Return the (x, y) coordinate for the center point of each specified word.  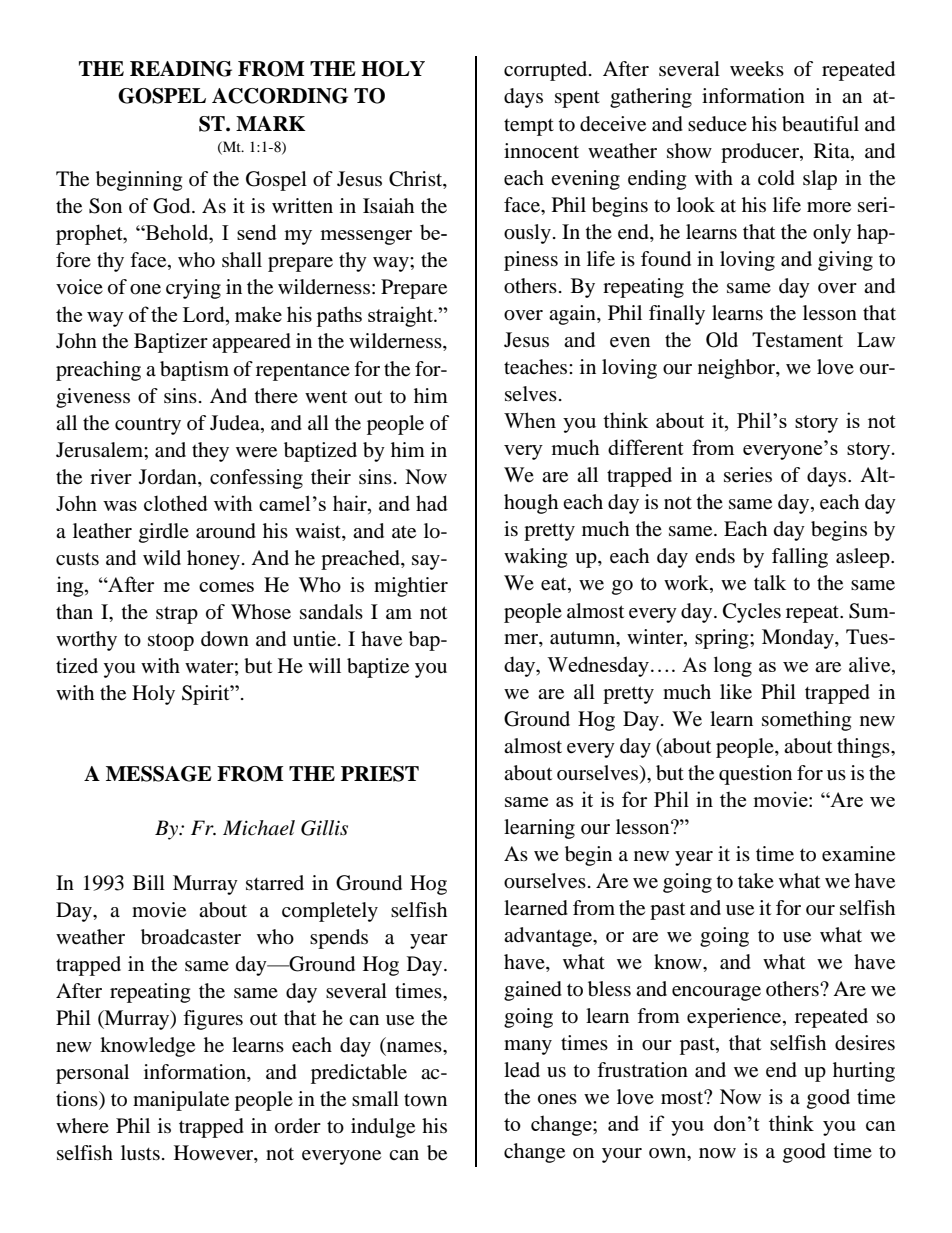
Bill (149, 882)
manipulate (181, 1101)
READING (181, 69)
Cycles (752, 613)
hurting (864, 1072)
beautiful (820, 124)
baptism (194, 371)
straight (401, 316)
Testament (797, 340)
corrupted (547, 71)
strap (177, 615)
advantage (549, 937)
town (425, 1100)
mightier (411, 587)
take (756, 881)
